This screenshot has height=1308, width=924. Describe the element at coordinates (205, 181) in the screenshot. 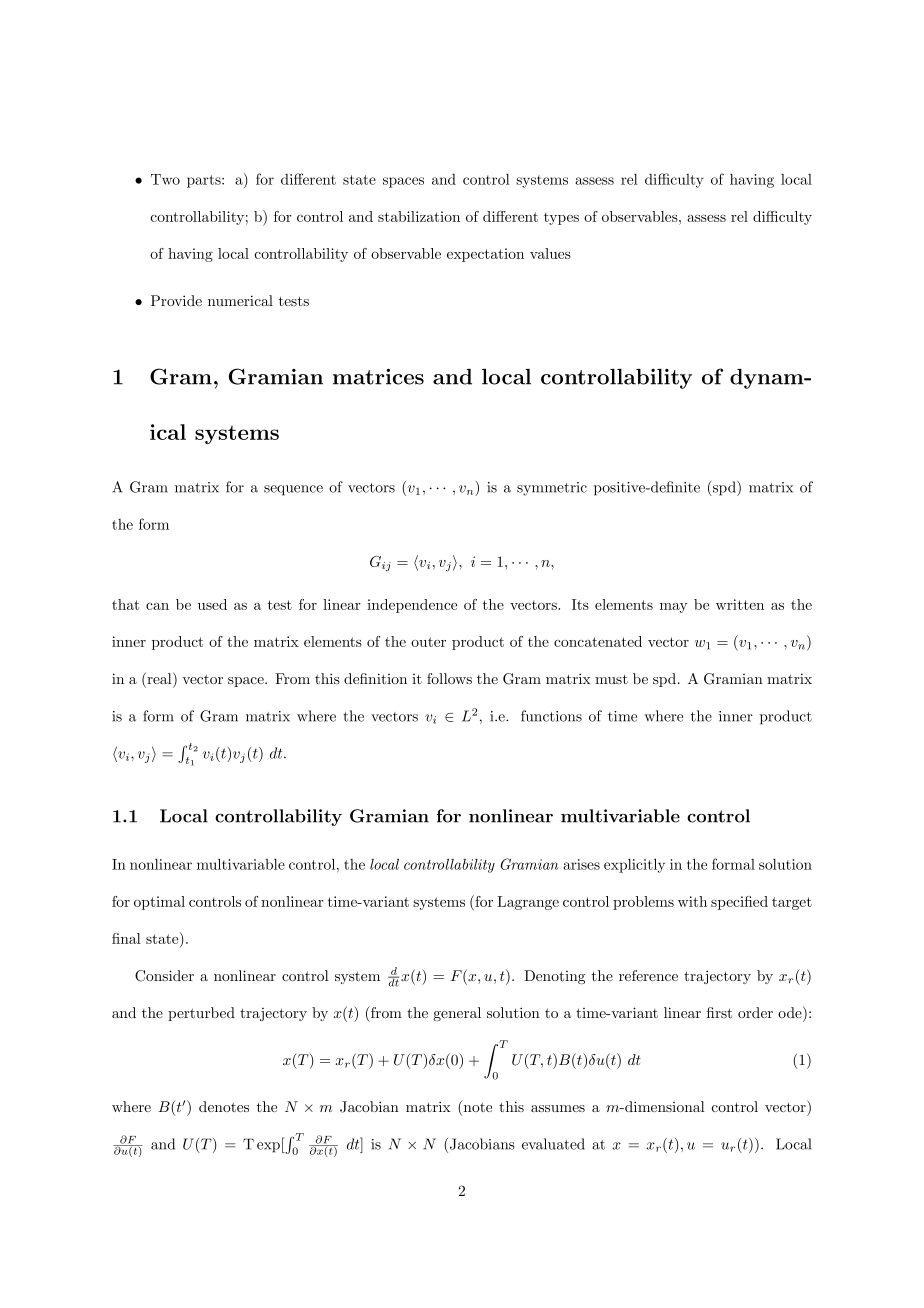

I see `parts` at that location.
